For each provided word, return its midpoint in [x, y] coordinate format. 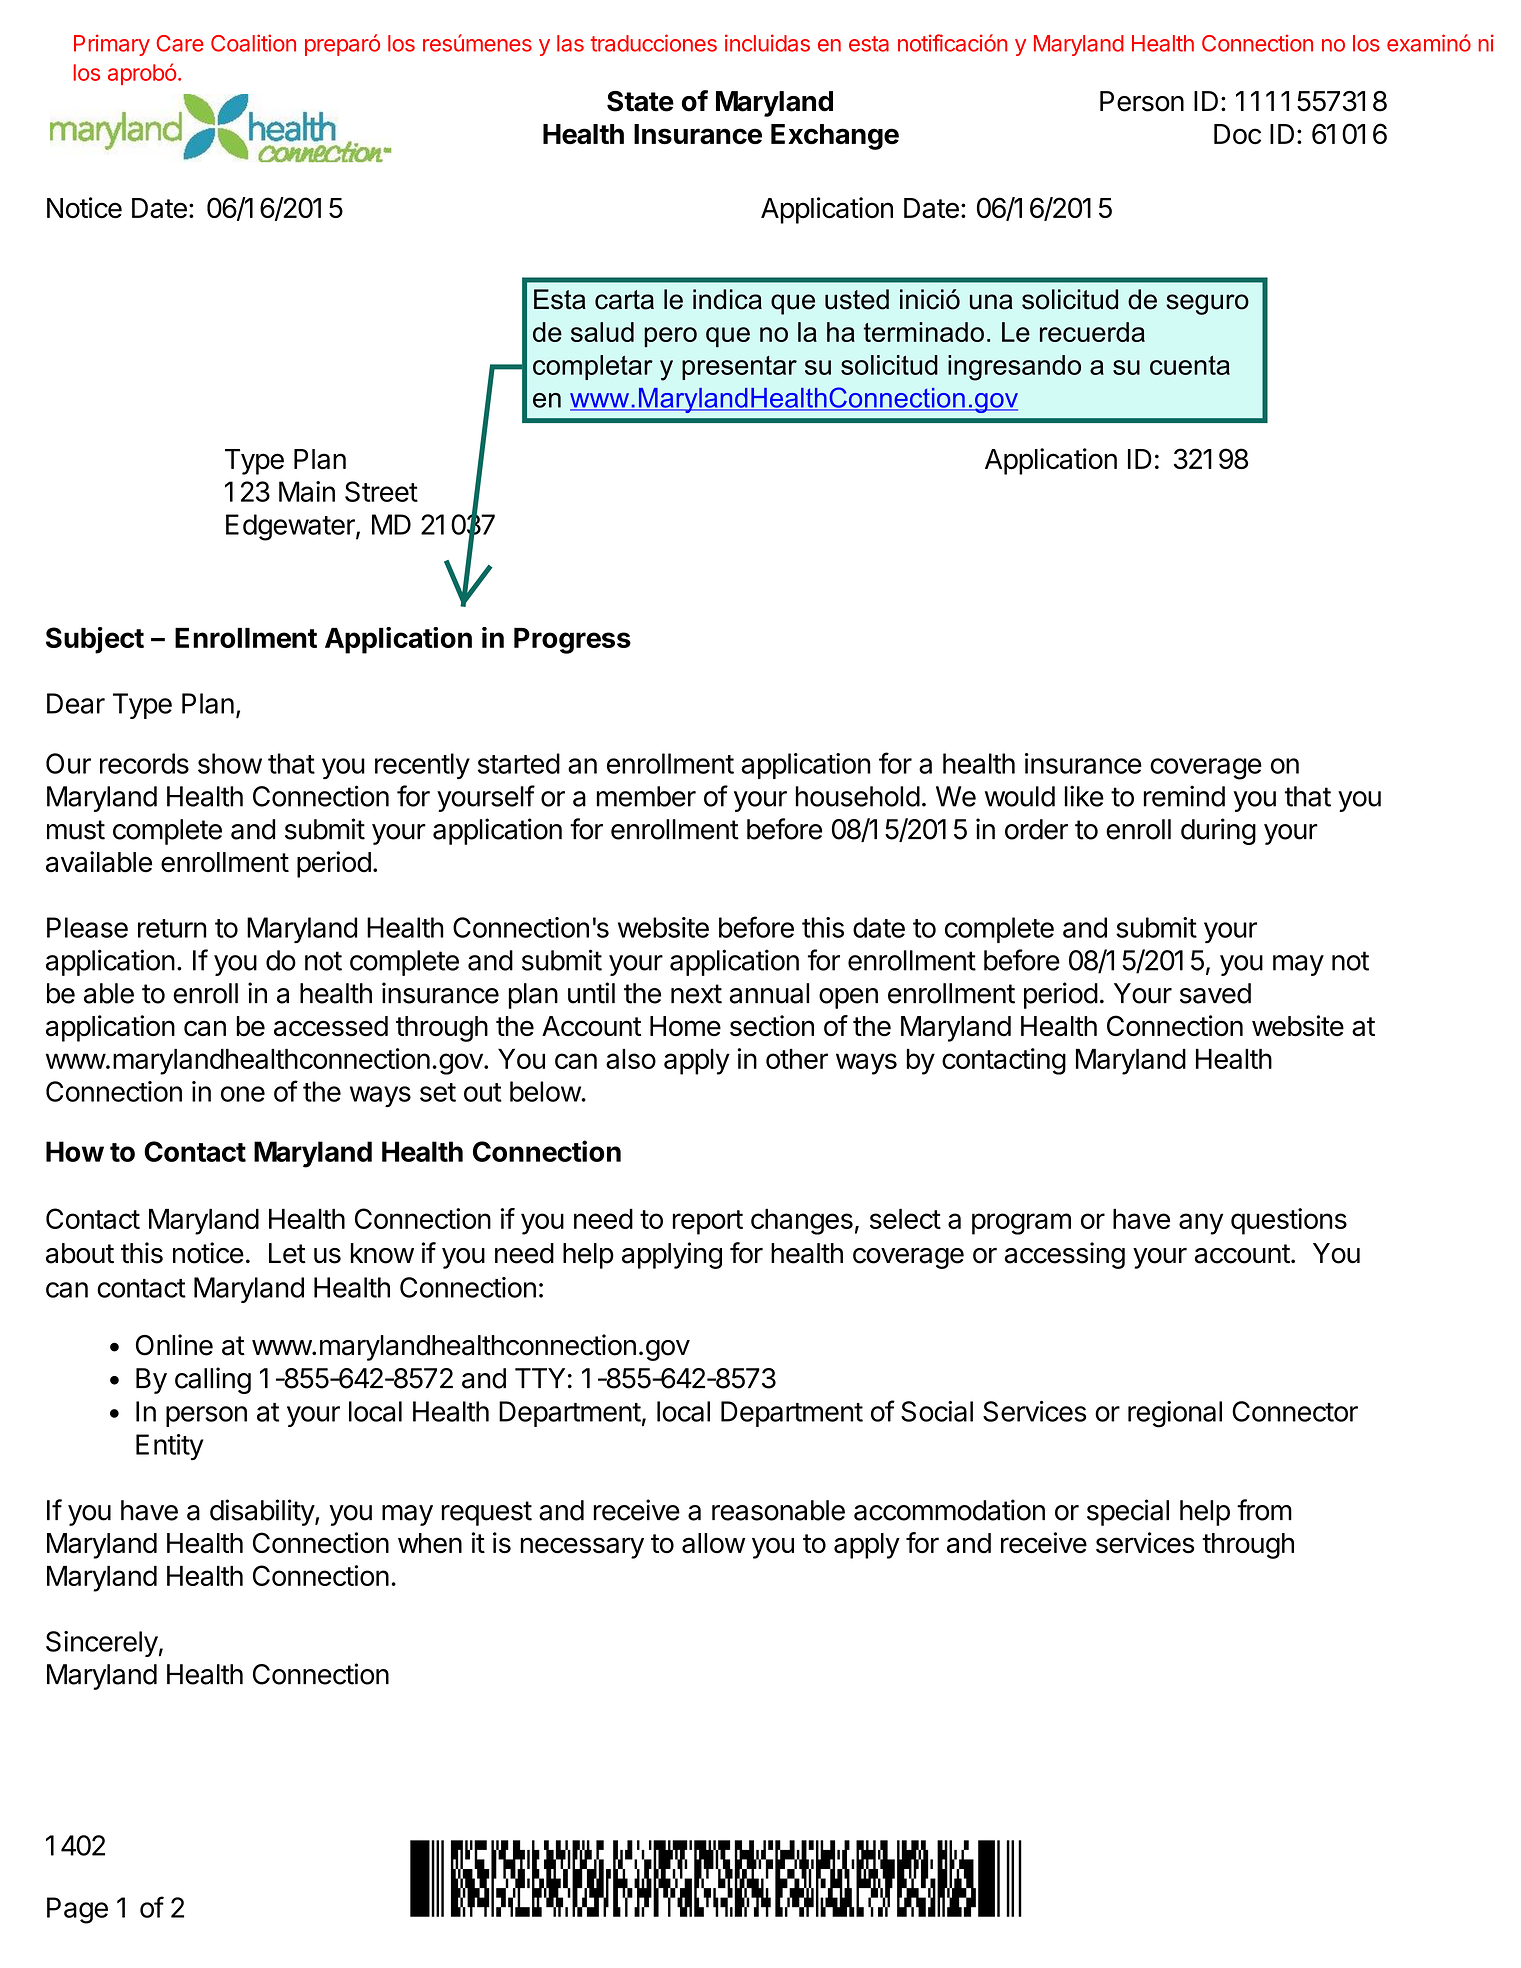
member [646, 796]
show [230, 763]
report [708, 1222]
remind [1184, 796]
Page [77, 1910]
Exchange [835, 137]
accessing [1065, 1255]
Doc [1237, 134]
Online [174, 1345]
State [640, 101]
